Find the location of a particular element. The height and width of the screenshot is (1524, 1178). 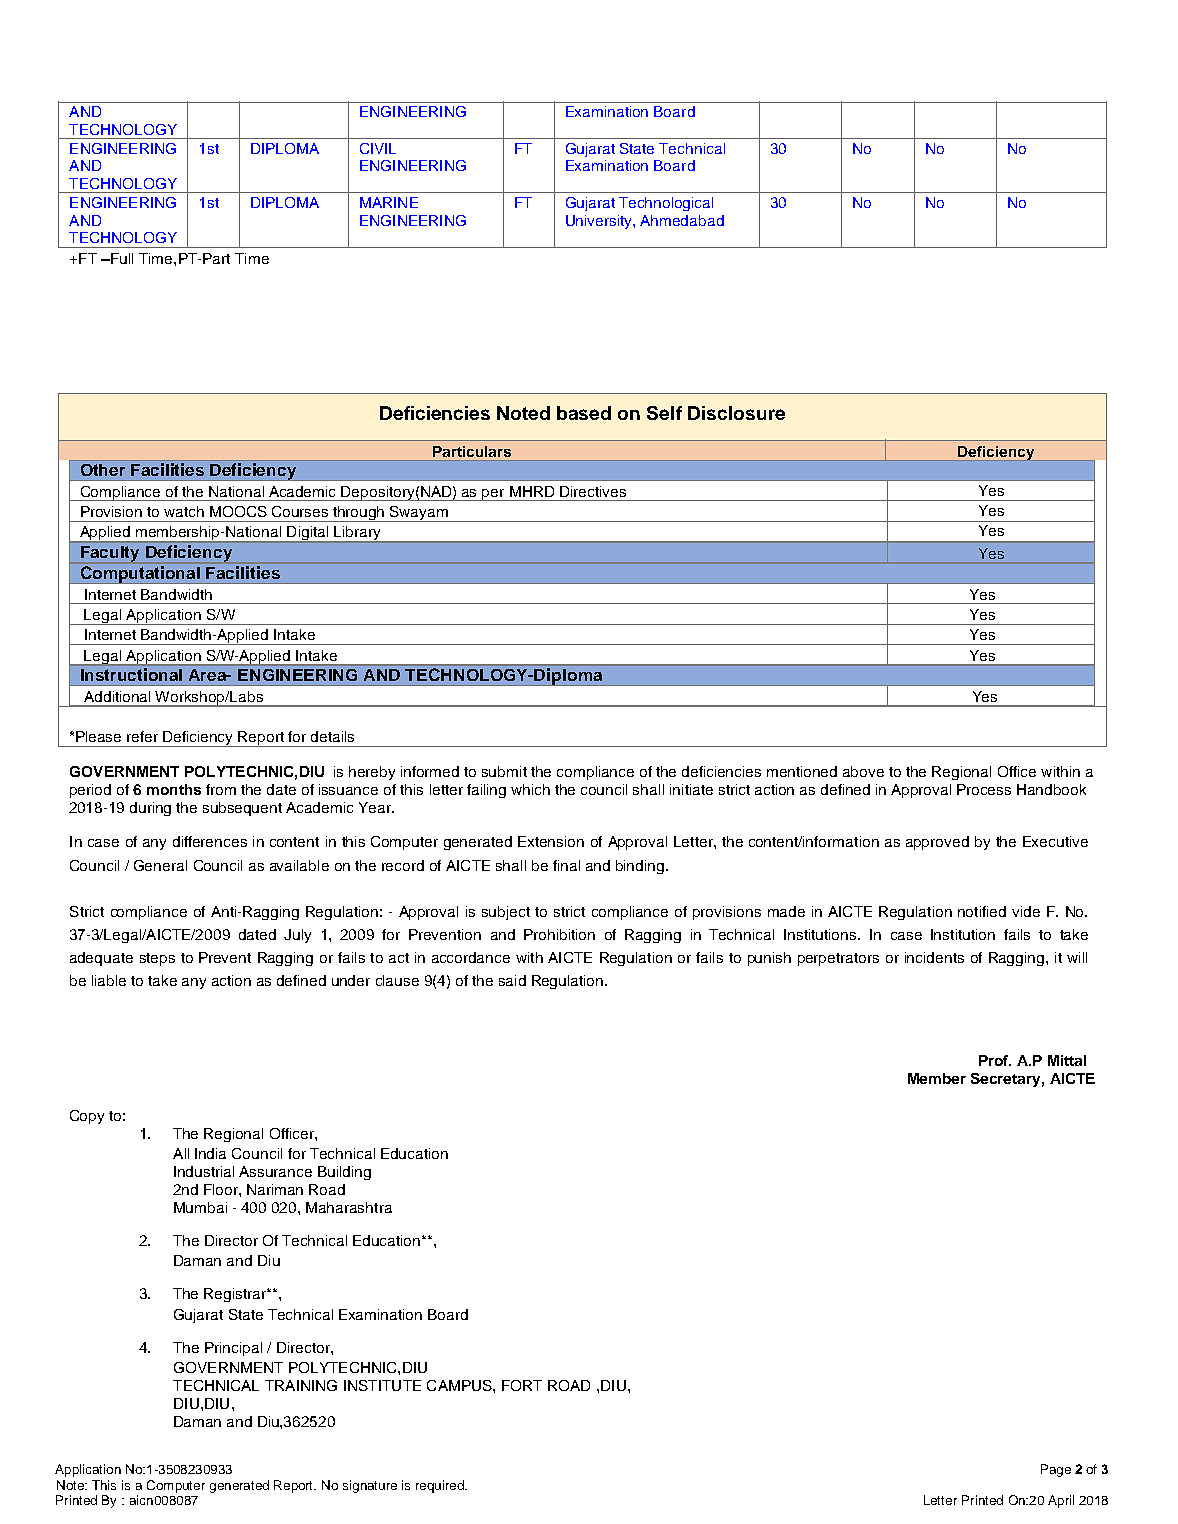

Disclosure is located at coordinates (736, 413).
